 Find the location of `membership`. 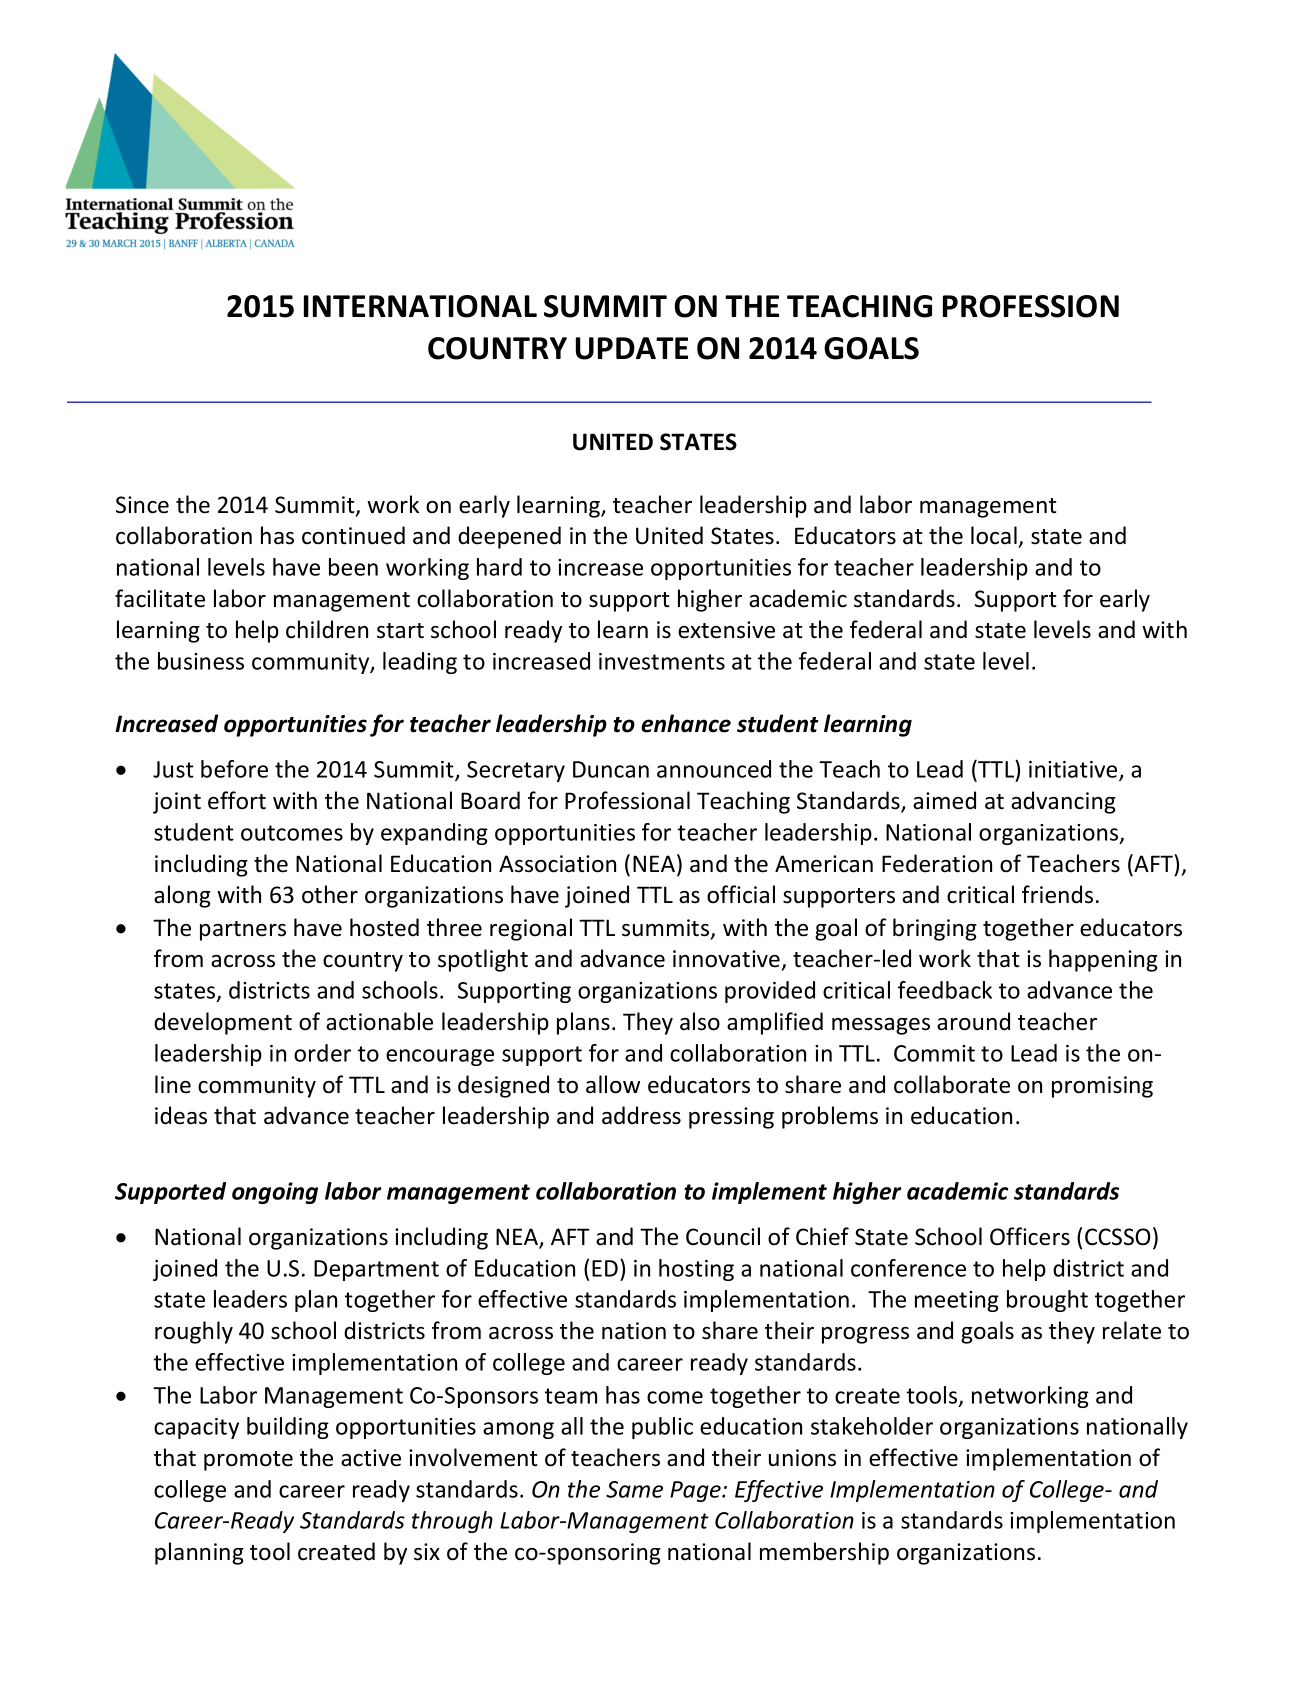

membership is located at coordinates (824, 1553).
